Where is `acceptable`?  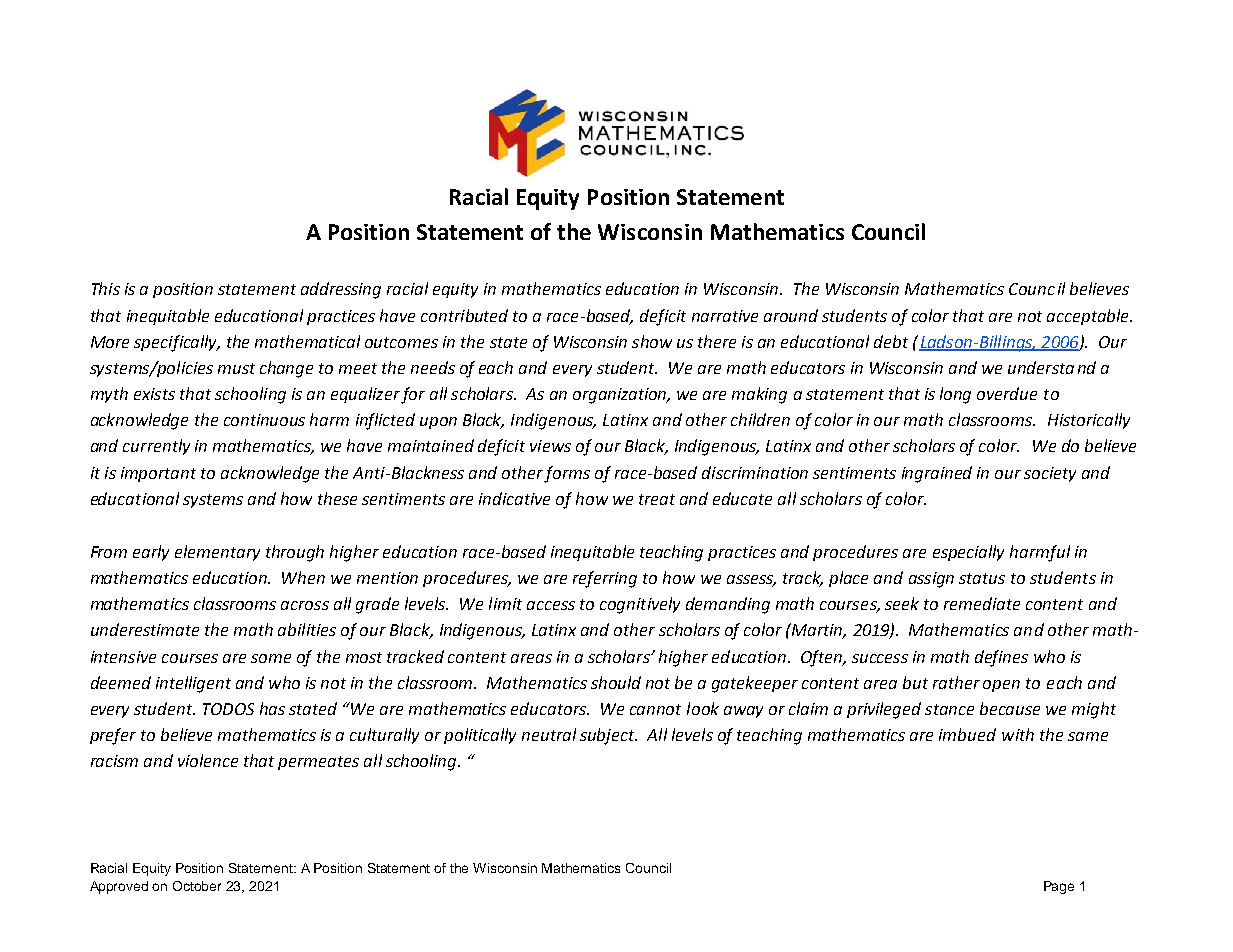 acceptable is located at coordinates (1089, 317).
